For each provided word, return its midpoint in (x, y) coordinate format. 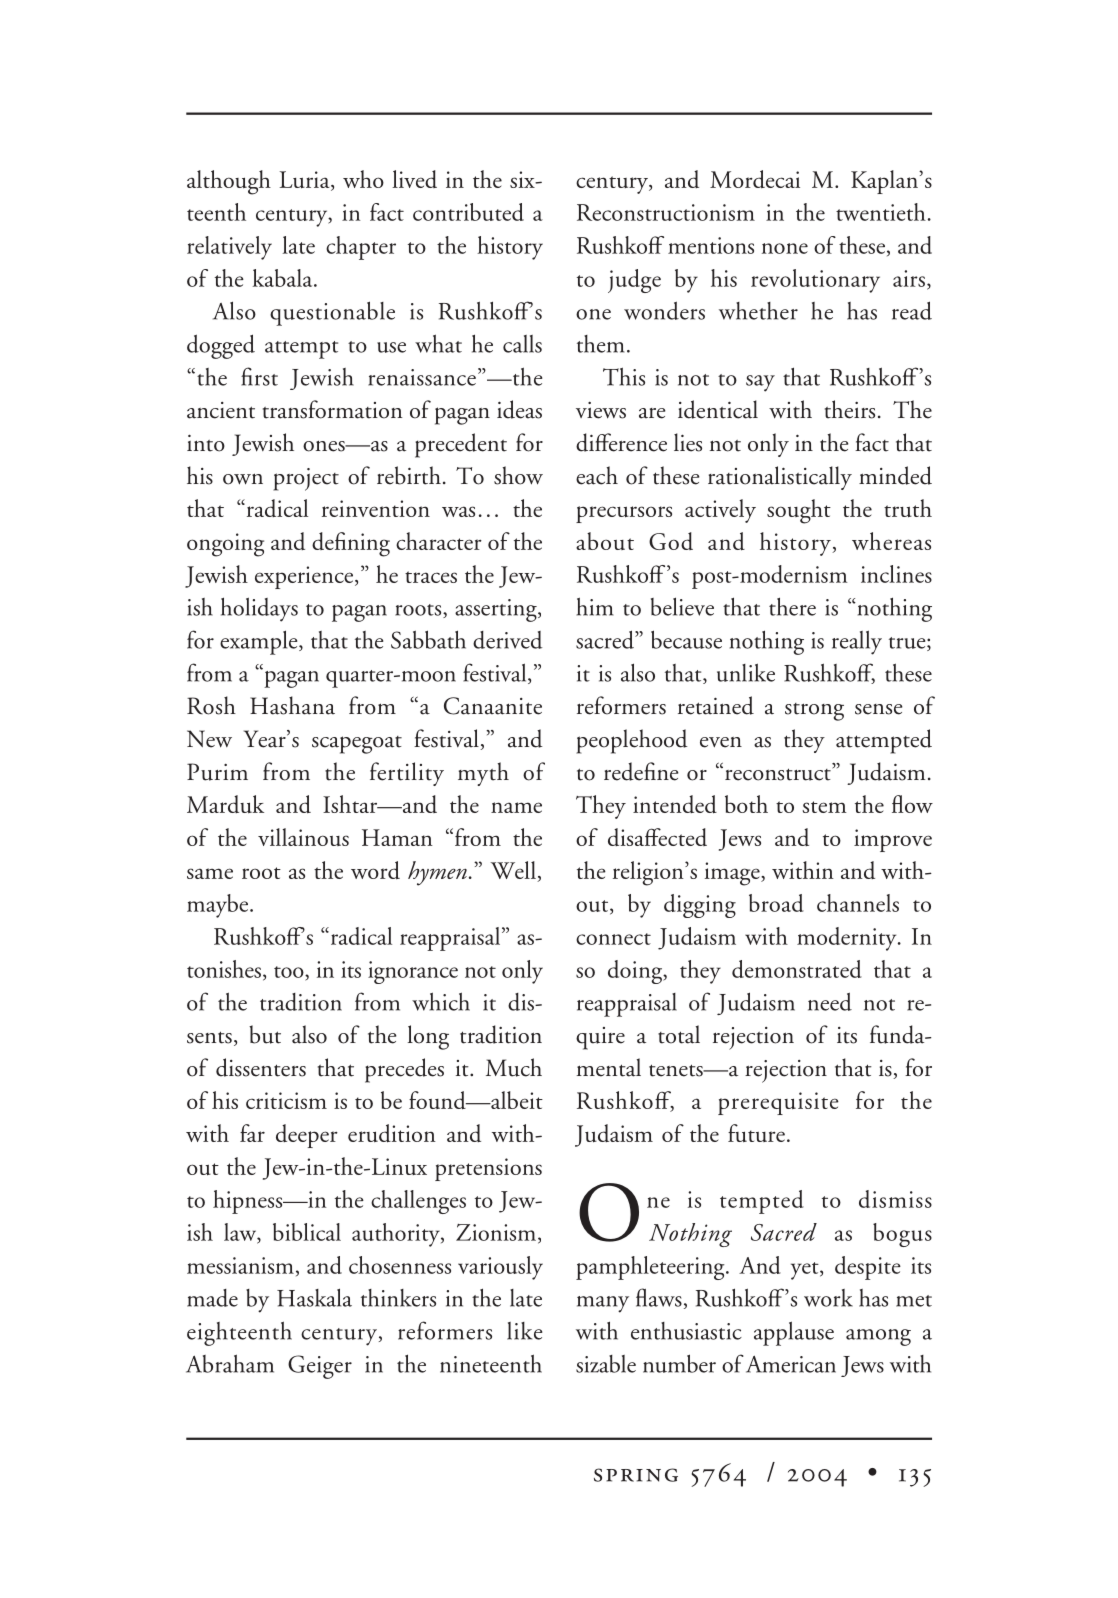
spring (636, 1475)
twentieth (881, 212)
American (791, 1364)
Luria (305, 181)
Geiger (320, 1367)
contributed (468, 212)
